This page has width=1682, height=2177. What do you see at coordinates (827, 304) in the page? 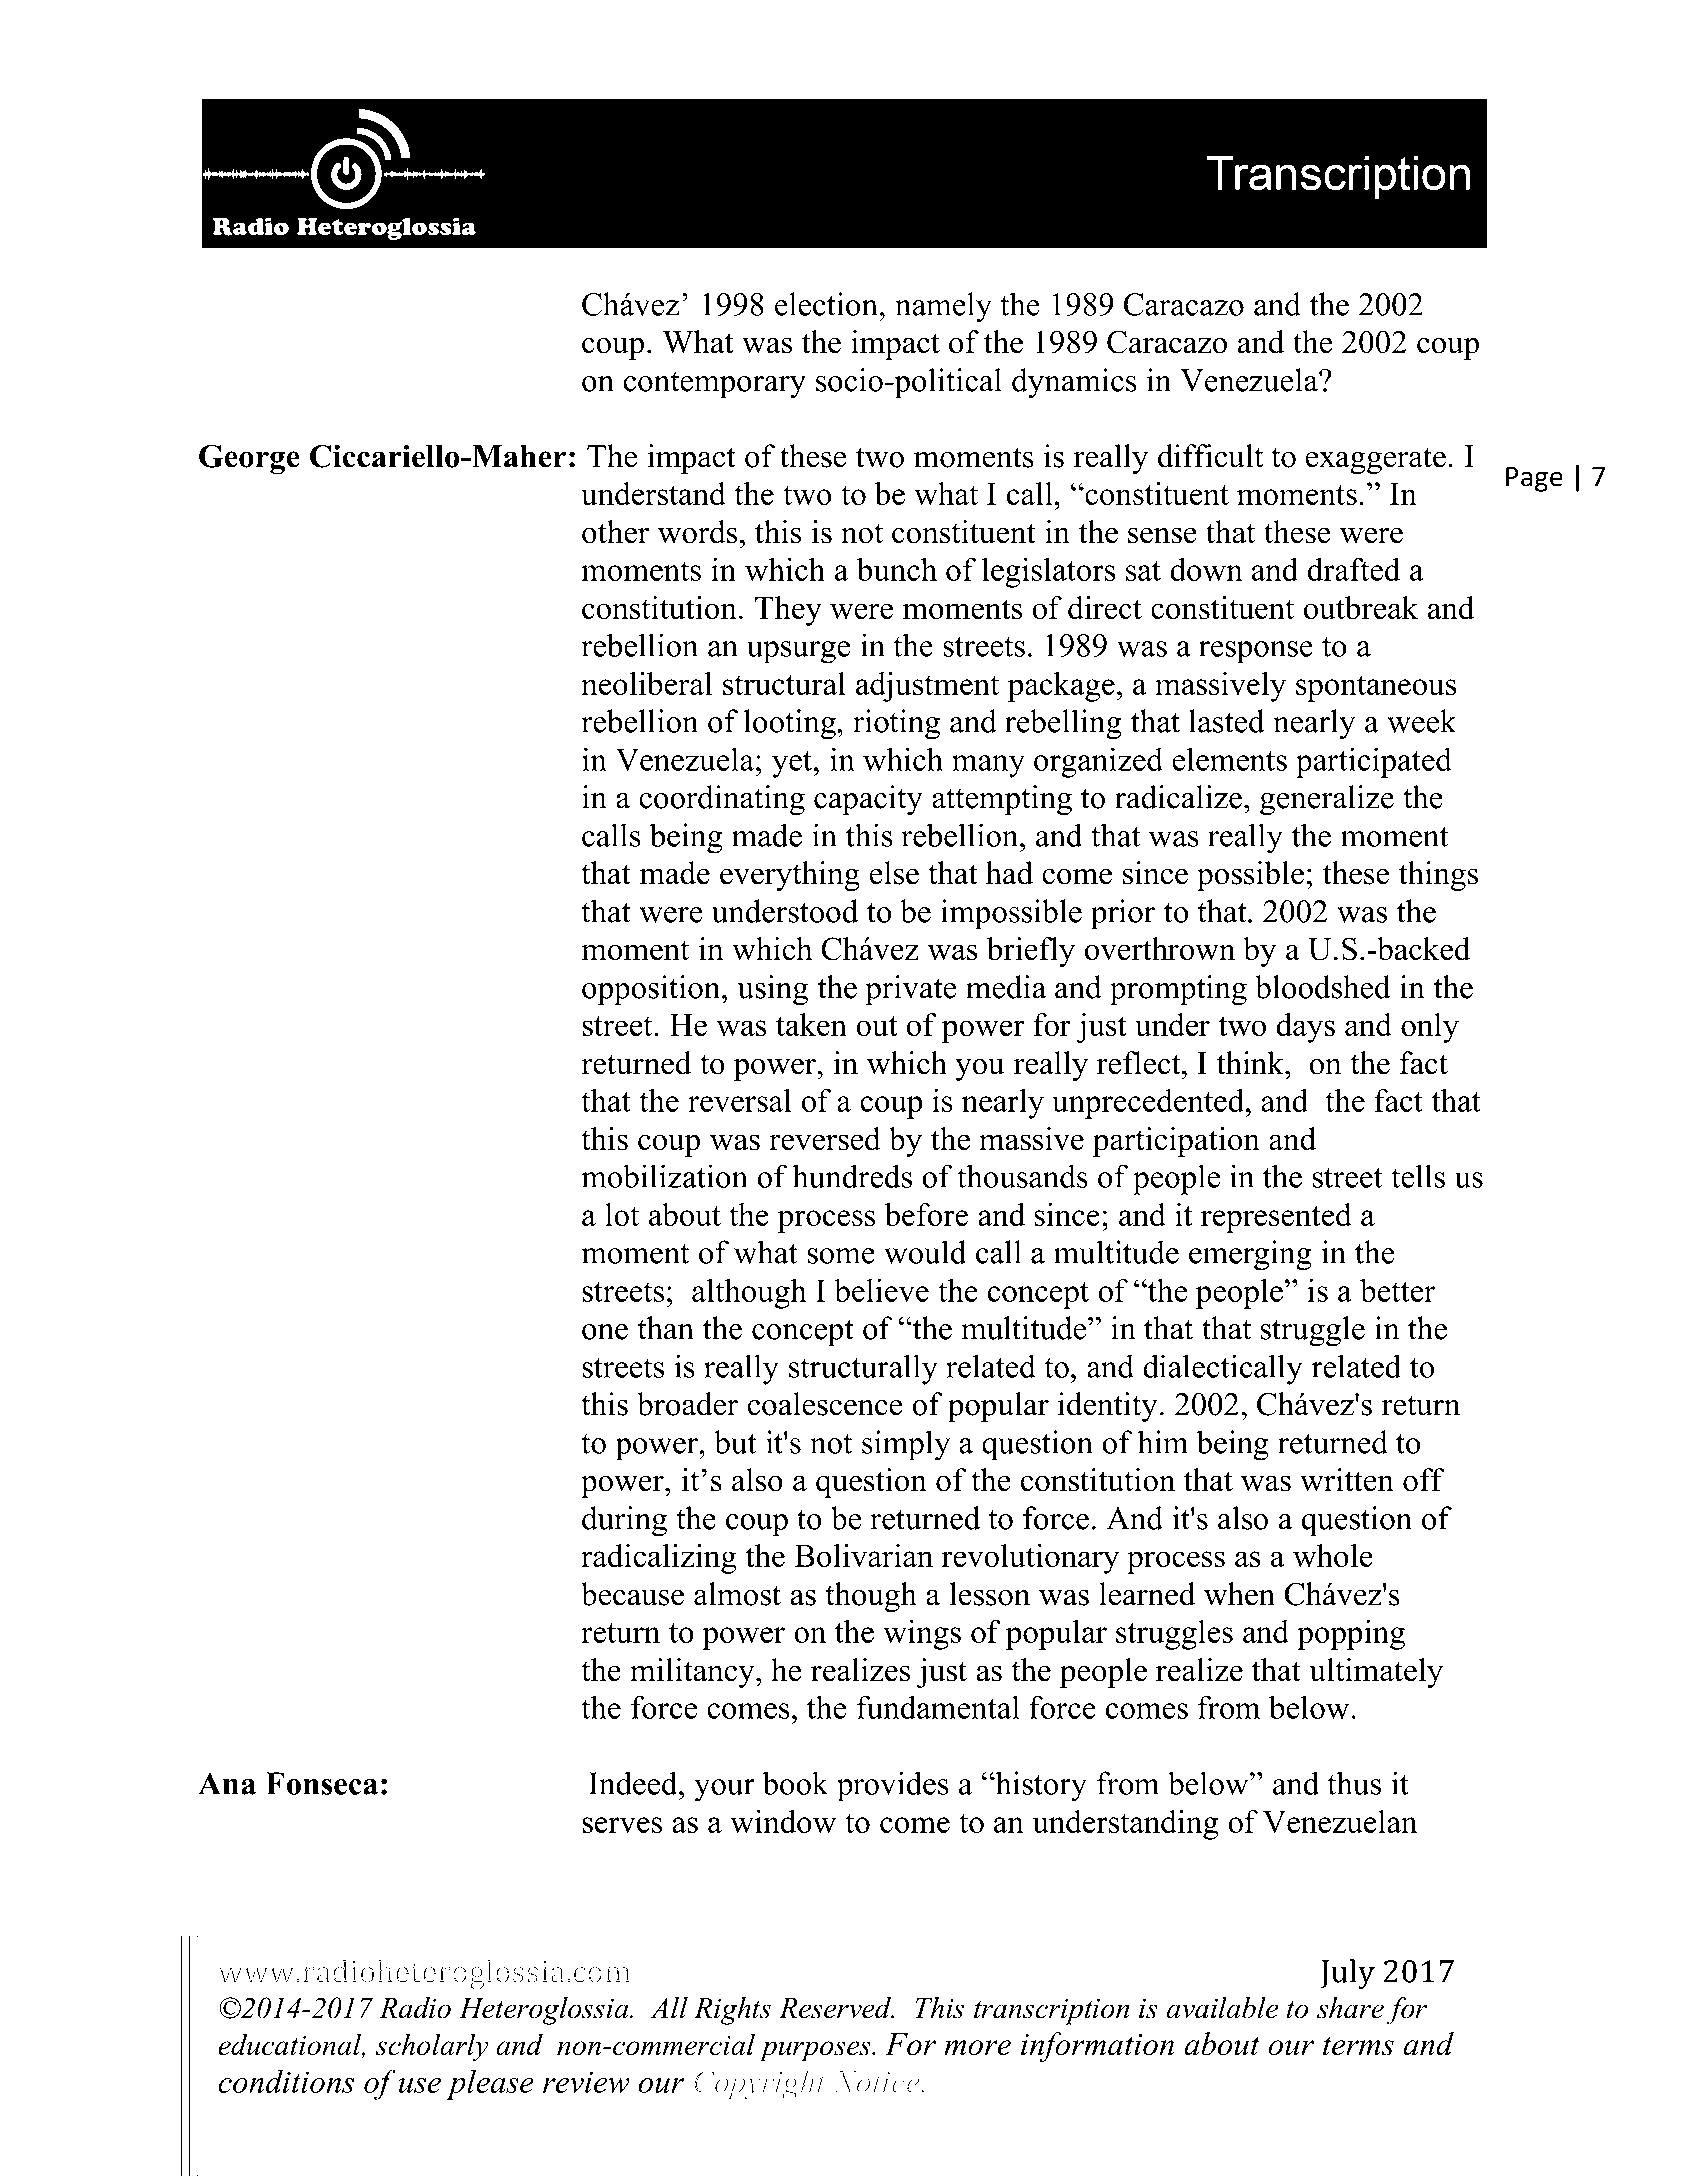
I see `election` at bounding box center [827, 304].
